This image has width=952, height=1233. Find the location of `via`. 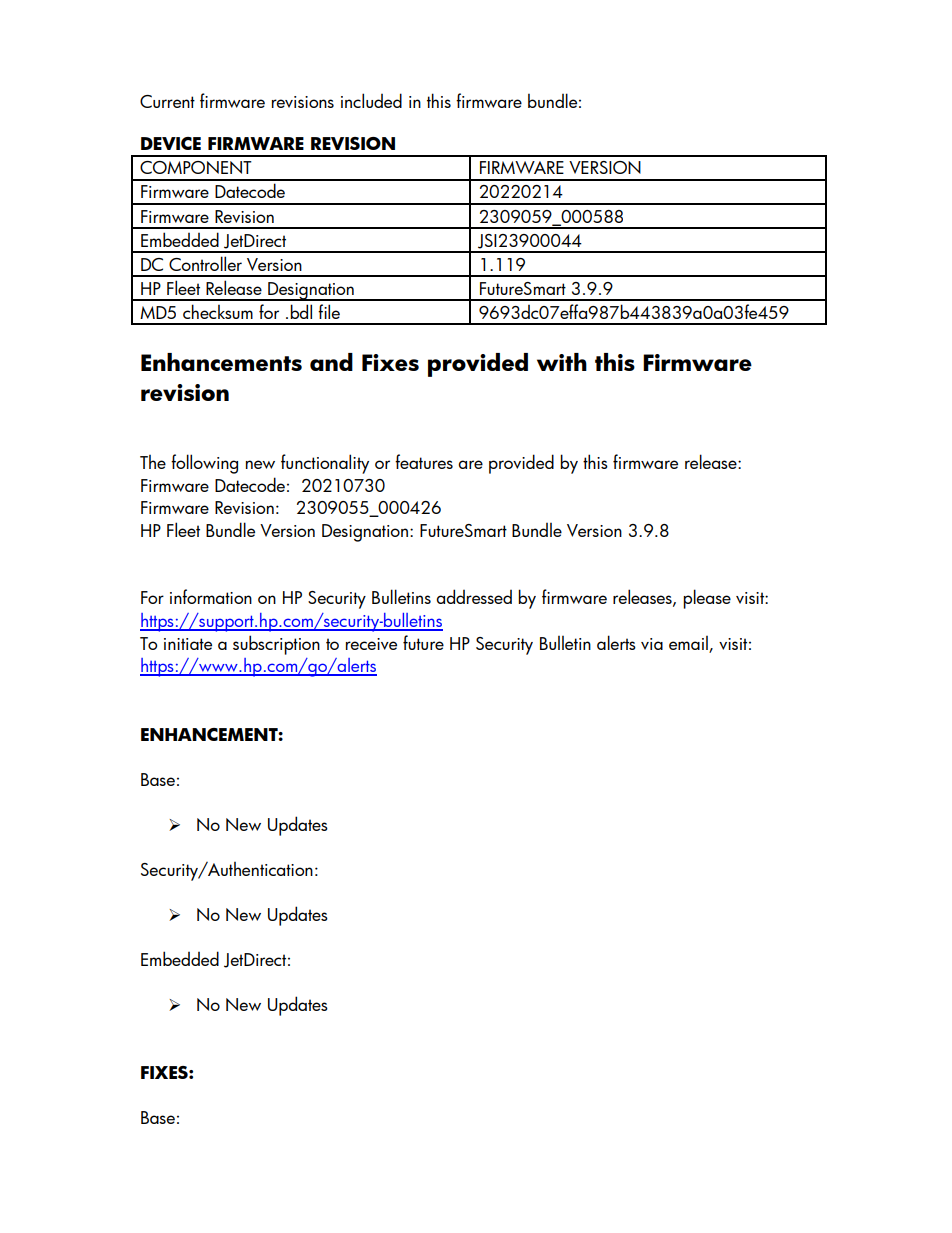

via is located at coordinates (652, 644).
